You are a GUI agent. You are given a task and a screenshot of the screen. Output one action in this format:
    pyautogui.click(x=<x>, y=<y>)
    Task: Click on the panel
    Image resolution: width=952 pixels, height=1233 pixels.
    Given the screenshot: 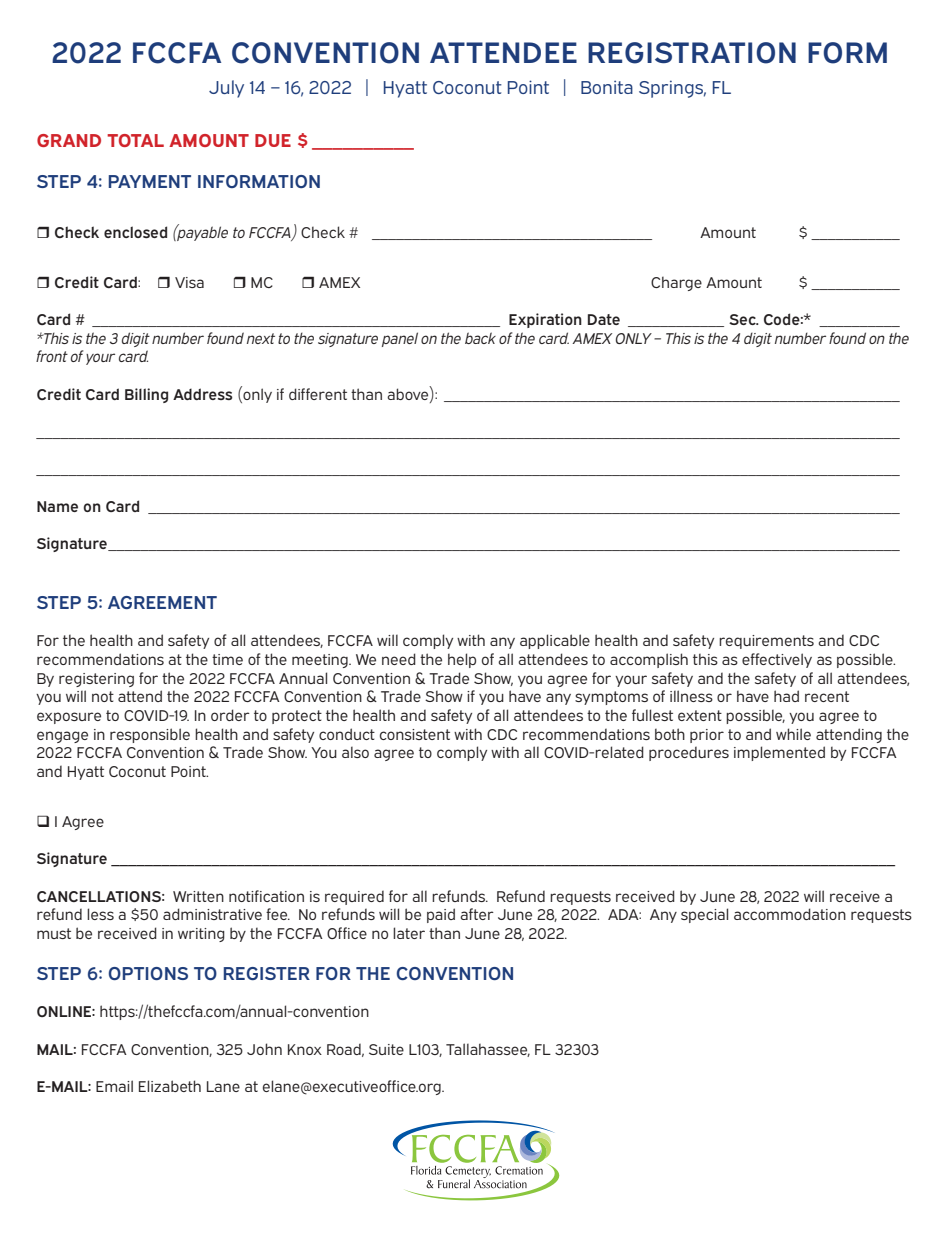 What is the action you would take?
    pyautogui.click(x=400, y=339)
